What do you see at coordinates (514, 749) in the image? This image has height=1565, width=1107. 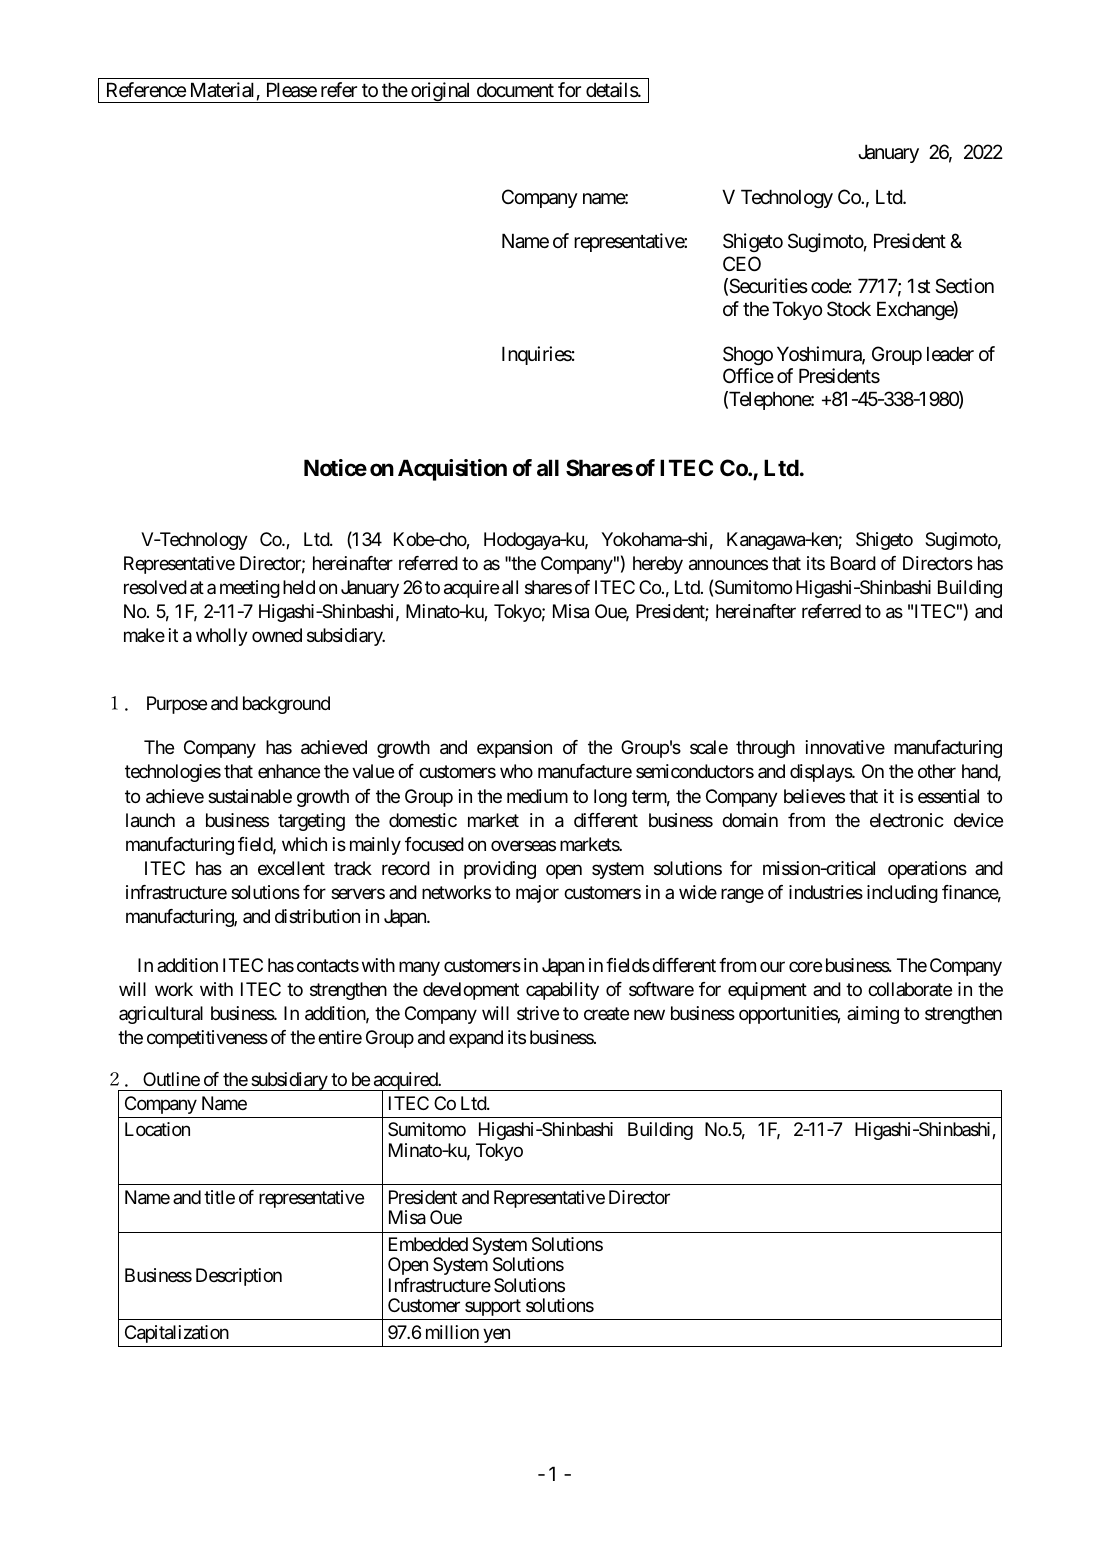 I see `expansion` at bounding box center [514, 749].
